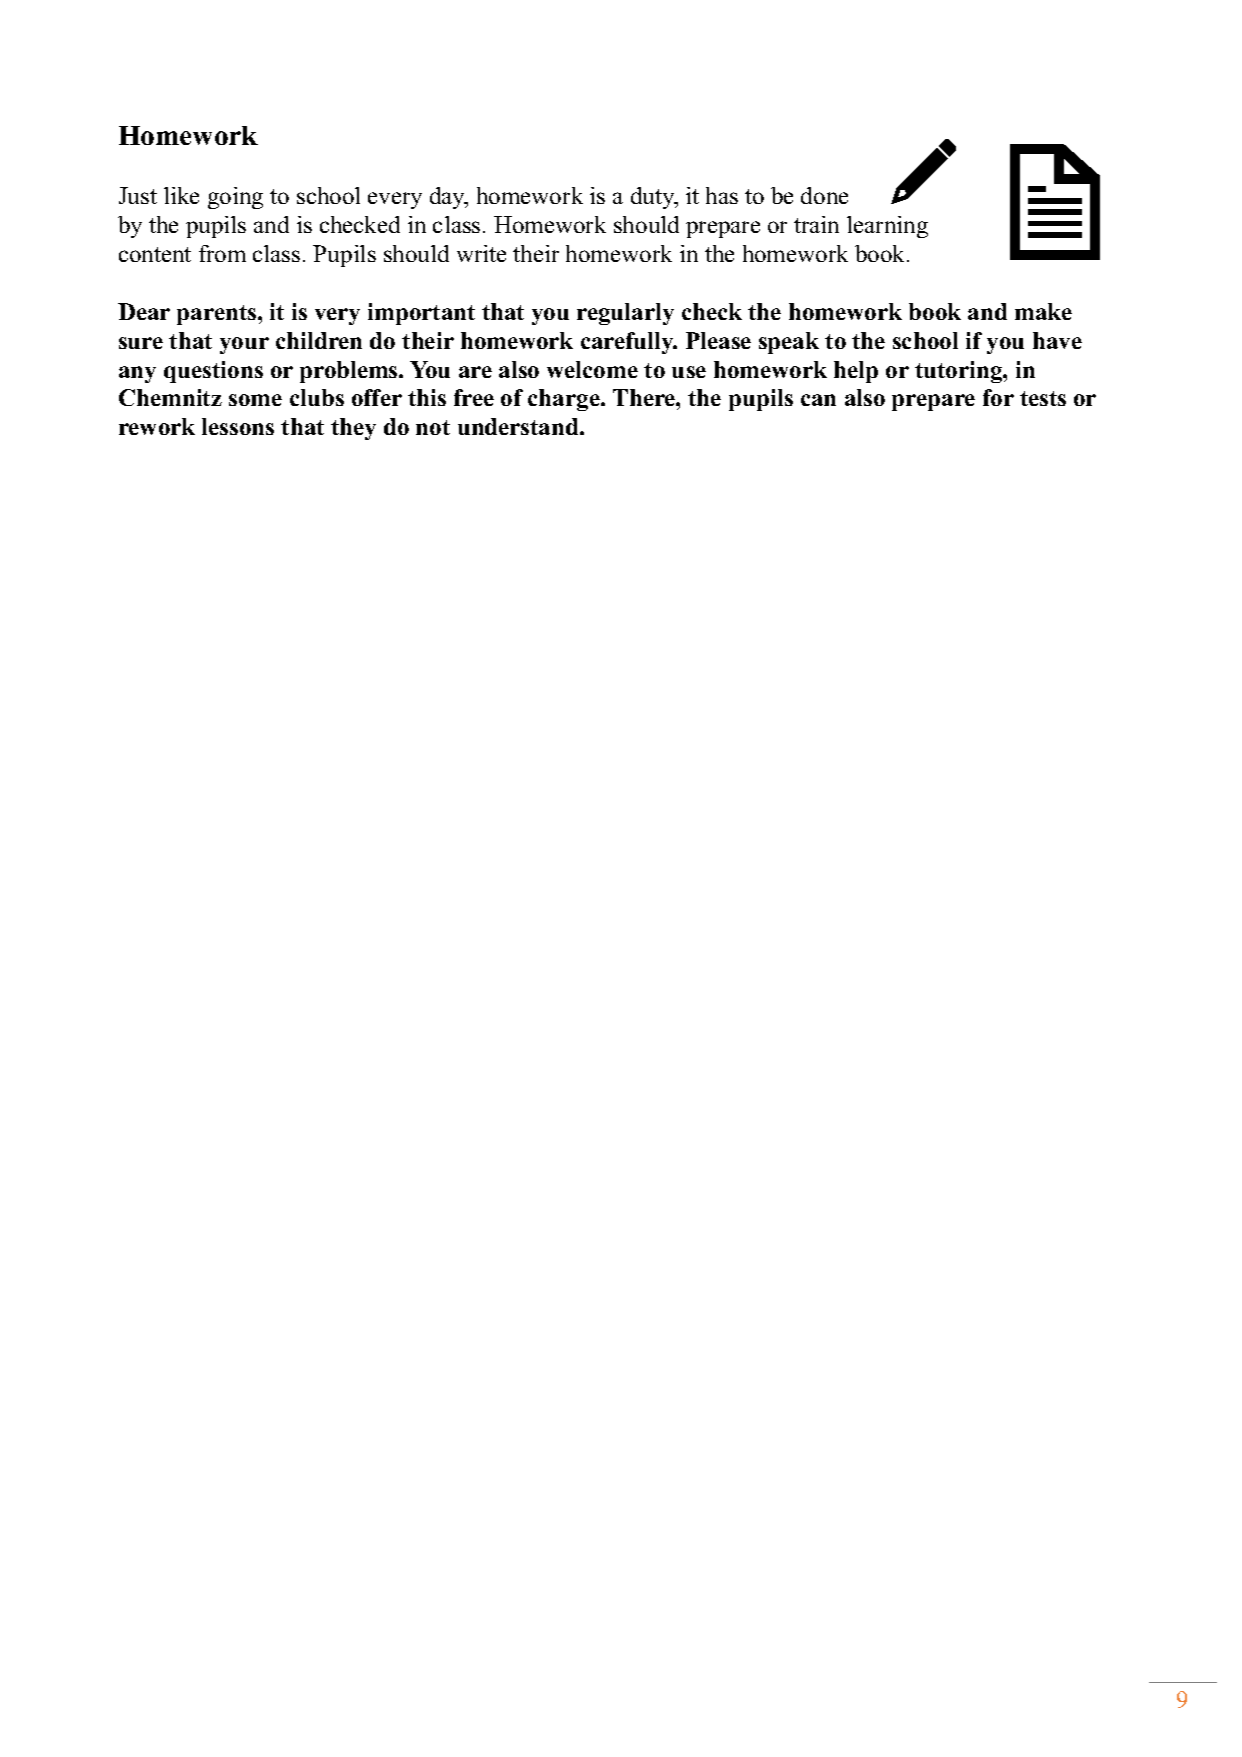 The height and width of the image is (1757, 1242). I want to click on write, so click(481, 253).
